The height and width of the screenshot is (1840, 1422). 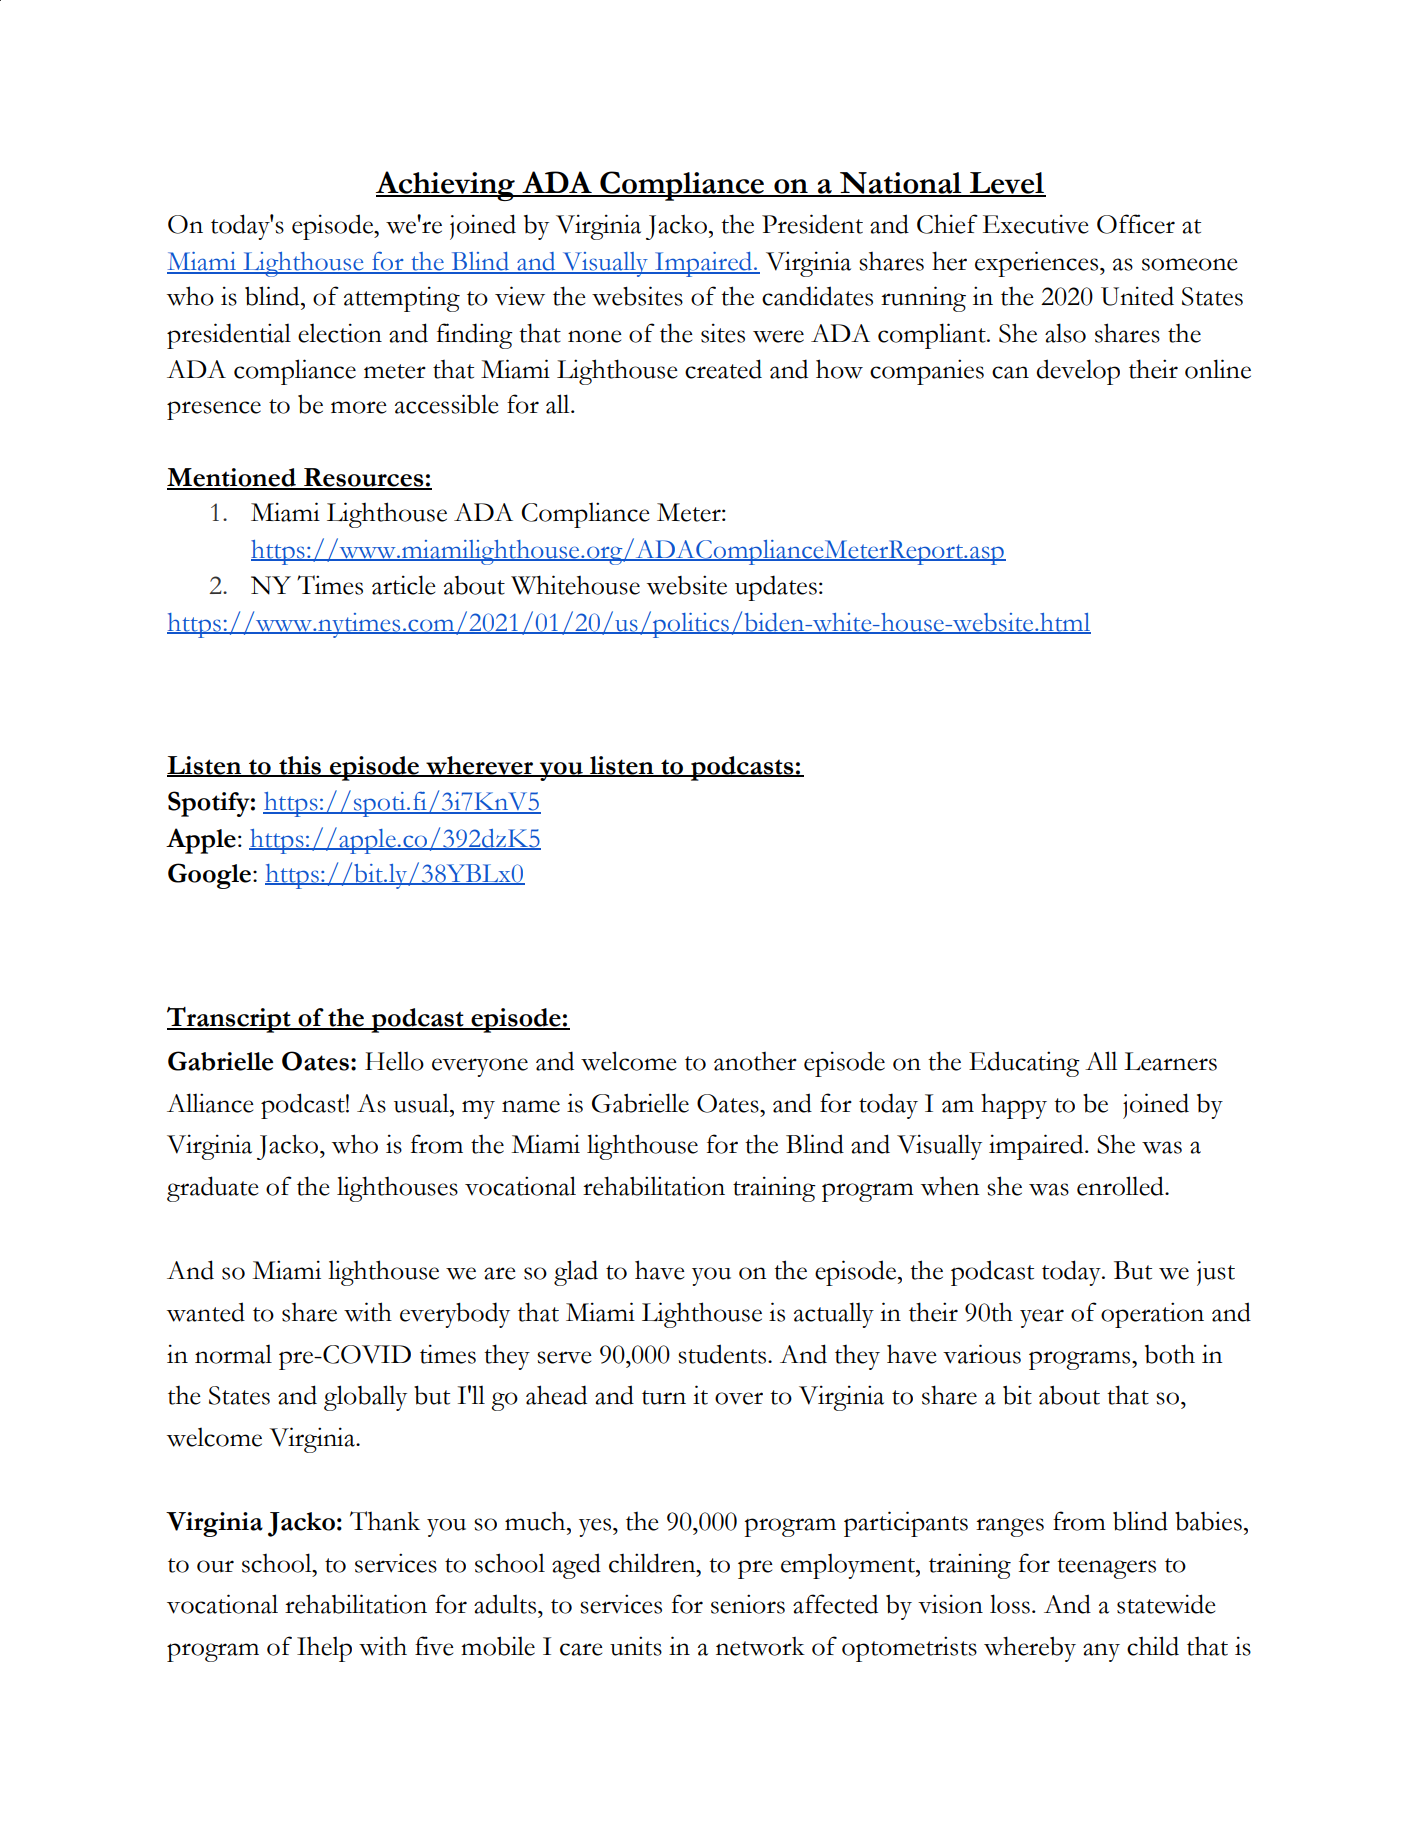 I want to click on seniors, so click(x=748, y=1604).
